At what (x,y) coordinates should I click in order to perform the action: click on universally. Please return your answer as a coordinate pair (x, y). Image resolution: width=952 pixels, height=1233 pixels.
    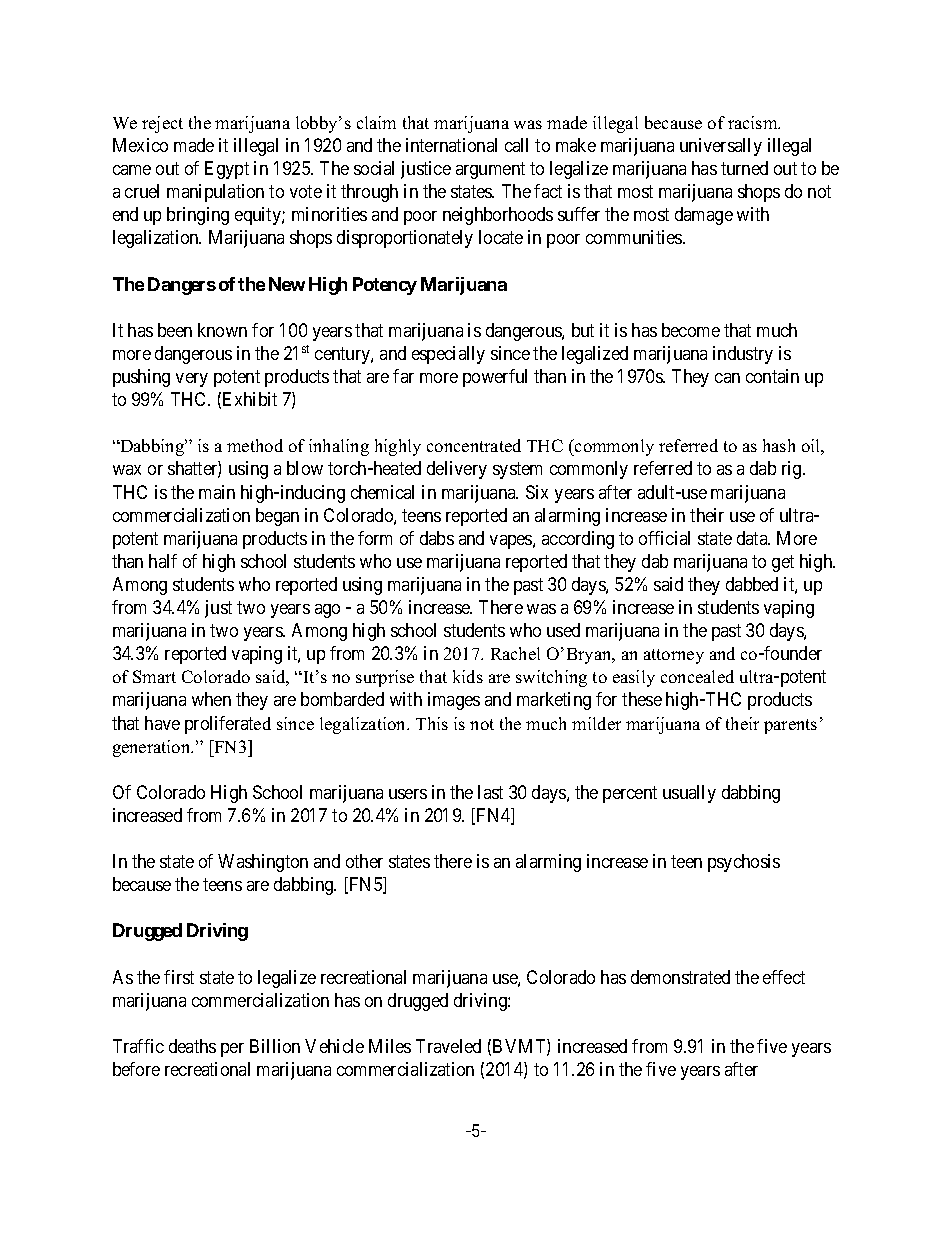
    Looking at the image, I should click on (721, 147).
